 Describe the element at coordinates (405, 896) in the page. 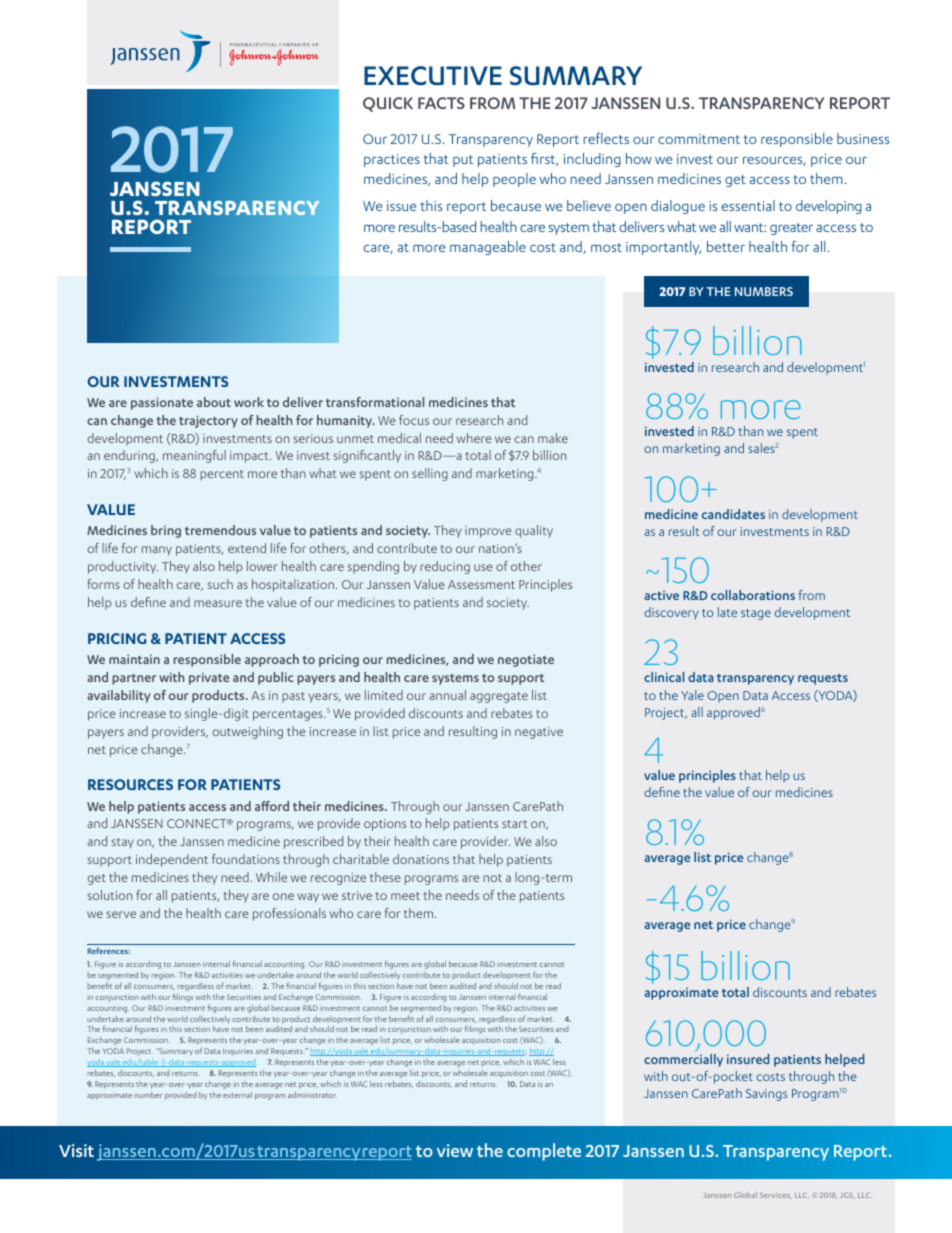

I see `meet` at that location.
